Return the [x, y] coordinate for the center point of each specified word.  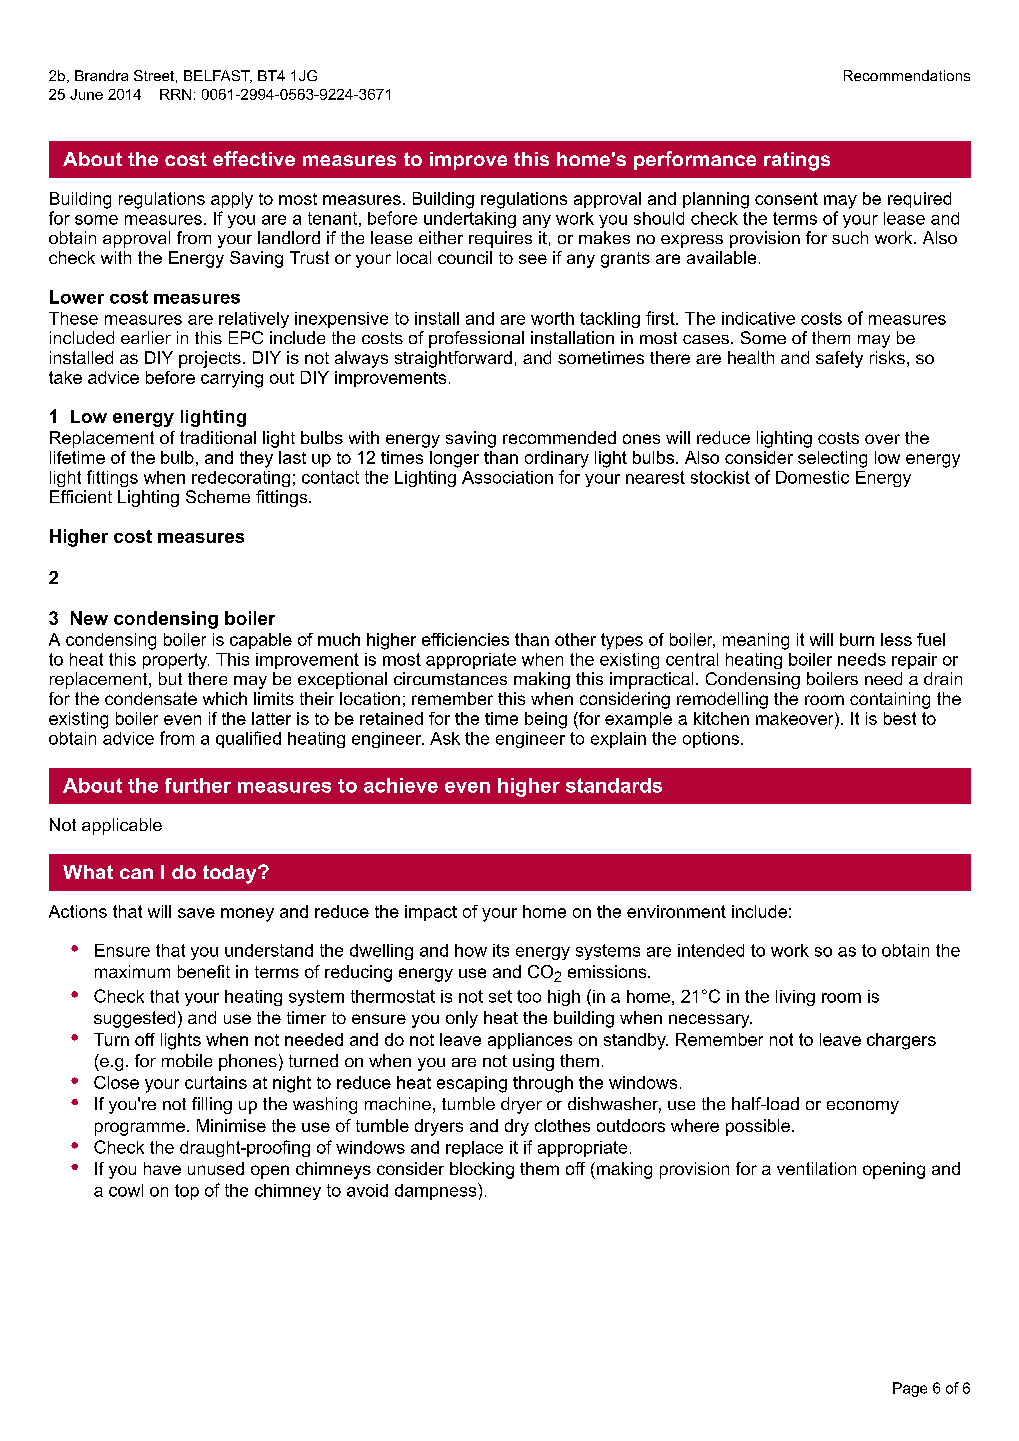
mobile [187, 1060]
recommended [559, 437]
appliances [530, 1041]
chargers [901, 1041]
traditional [218, 437]
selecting [832, 459]
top [187, 1192]
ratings [797, 161]
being [546, 720]
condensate [151, 698]
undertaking [470, 220]
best [900, 718]
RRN [175, 94]
